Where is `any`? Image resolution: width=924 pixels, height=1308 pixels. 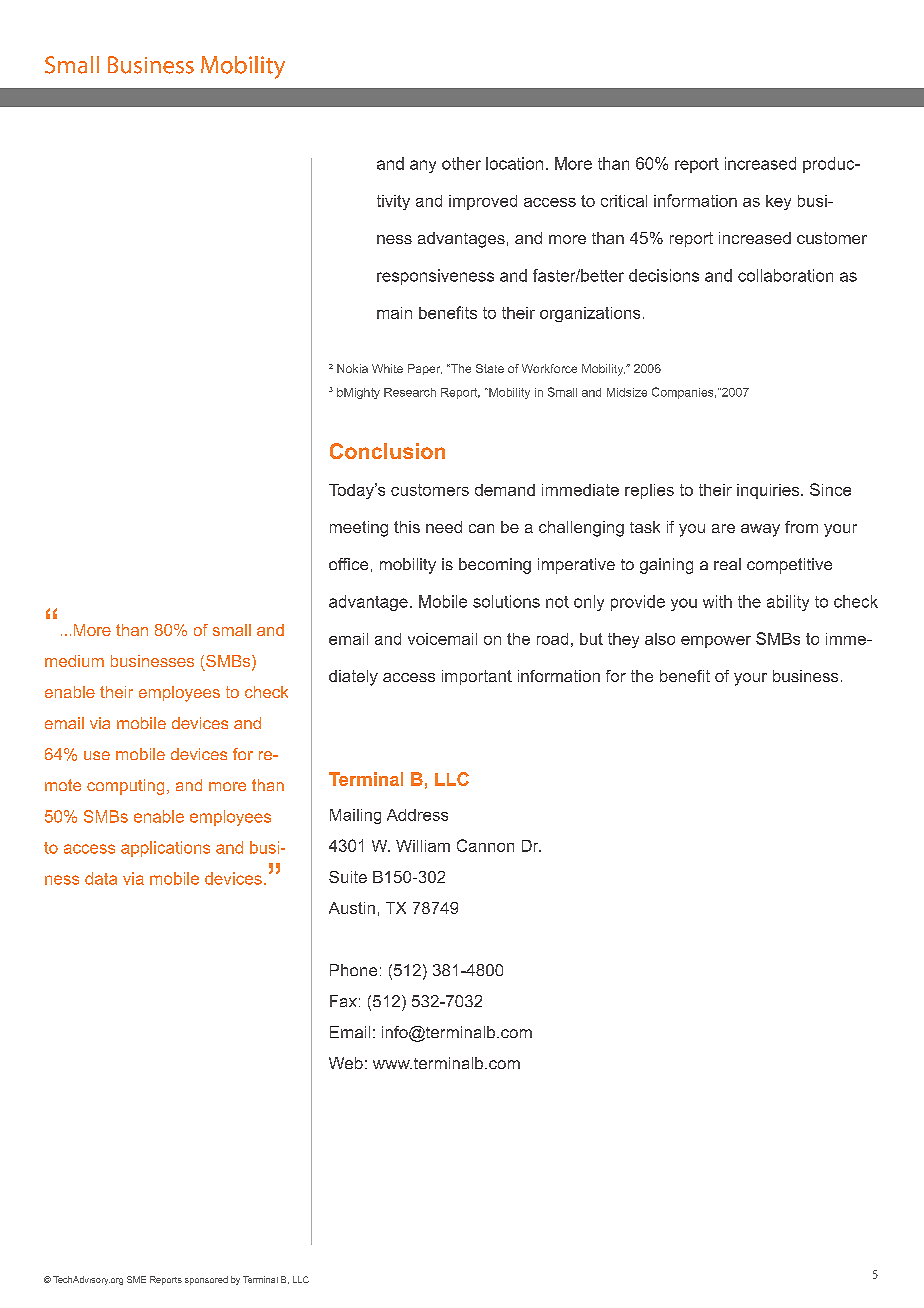
any is located at coordinates (423, 166).
